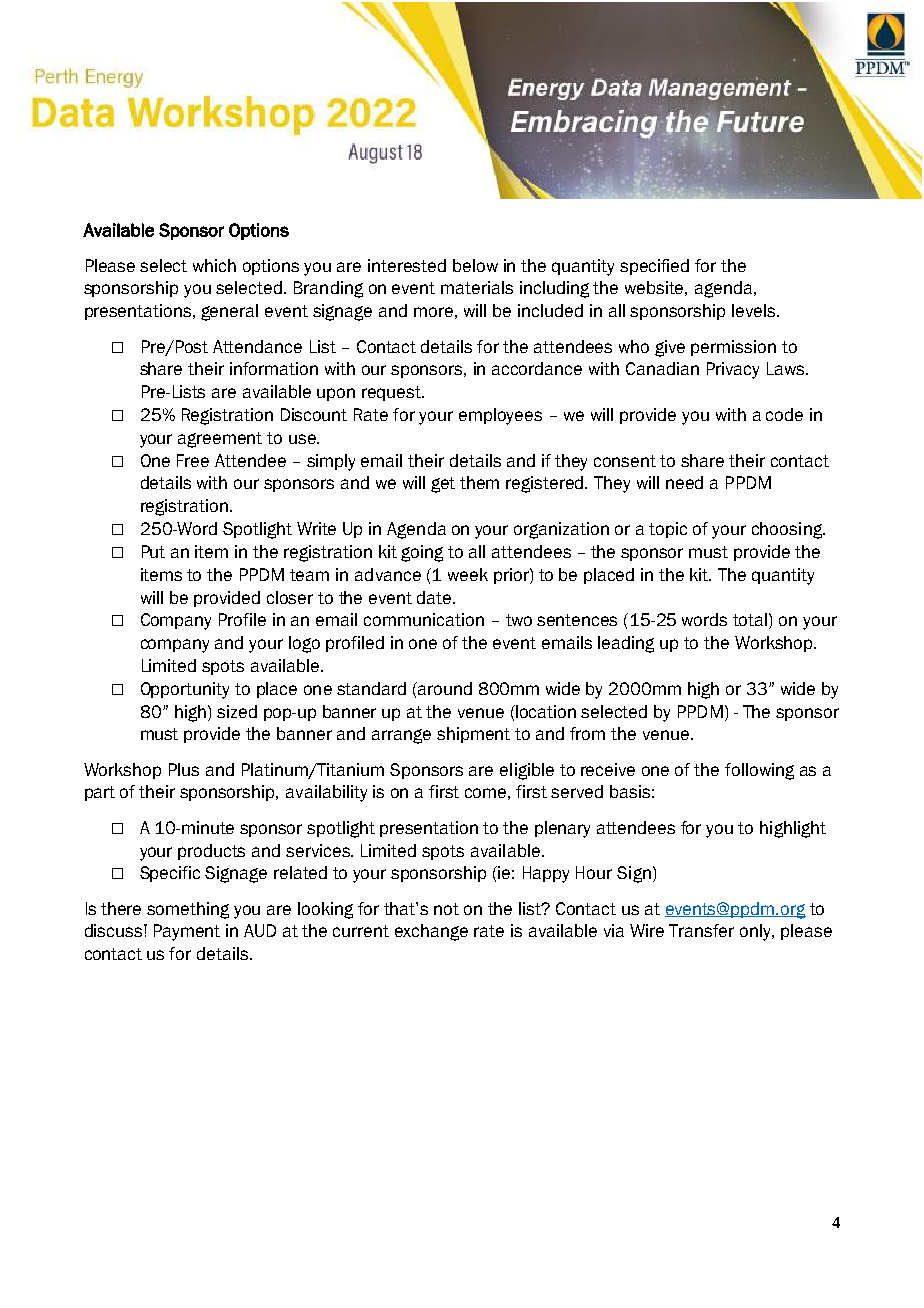 Image resolution: width=924 pixels, height=1308 pixels. I want to click on get, so click(443, 485).
